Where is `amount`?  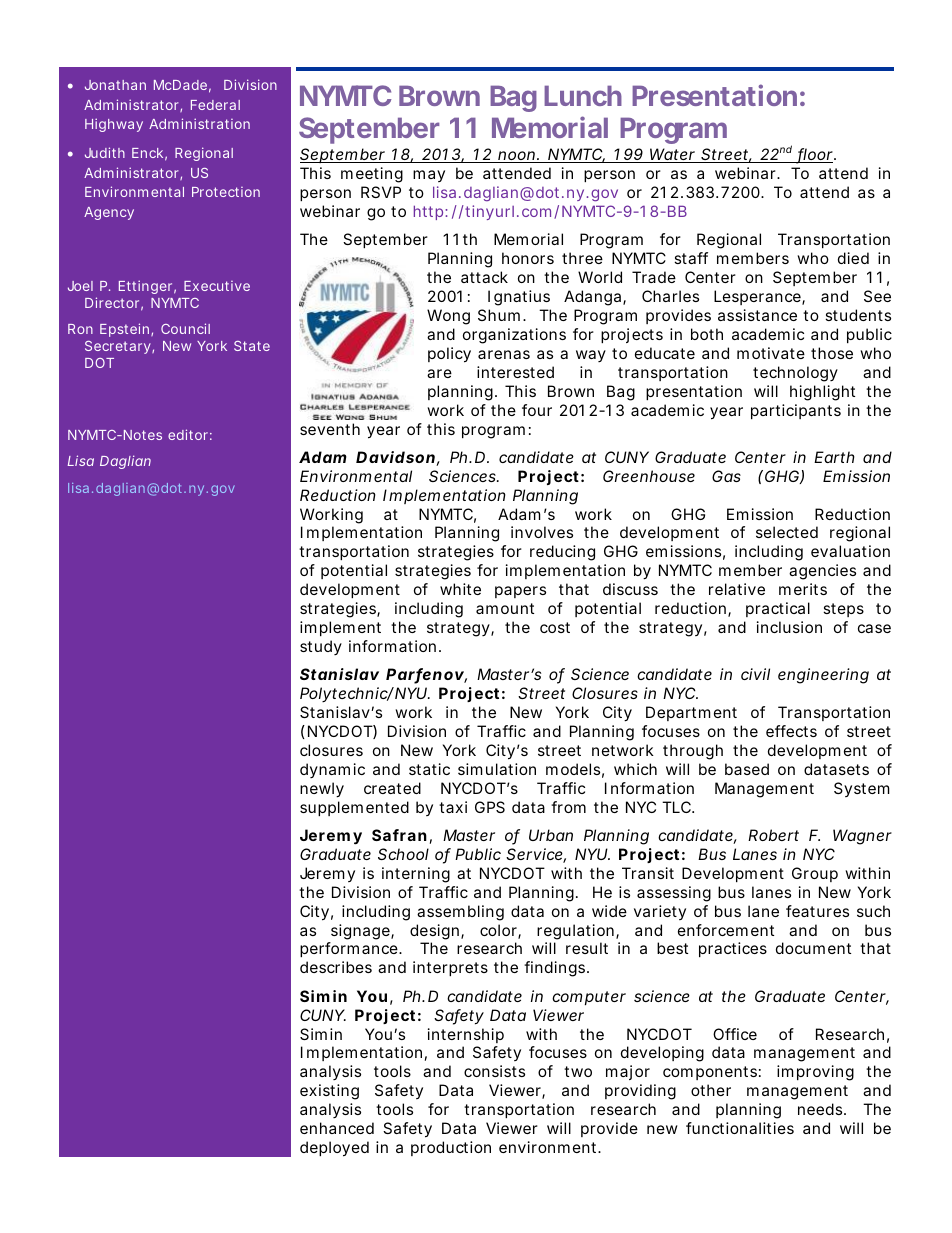
amount is located at coordinates (505, 608).
